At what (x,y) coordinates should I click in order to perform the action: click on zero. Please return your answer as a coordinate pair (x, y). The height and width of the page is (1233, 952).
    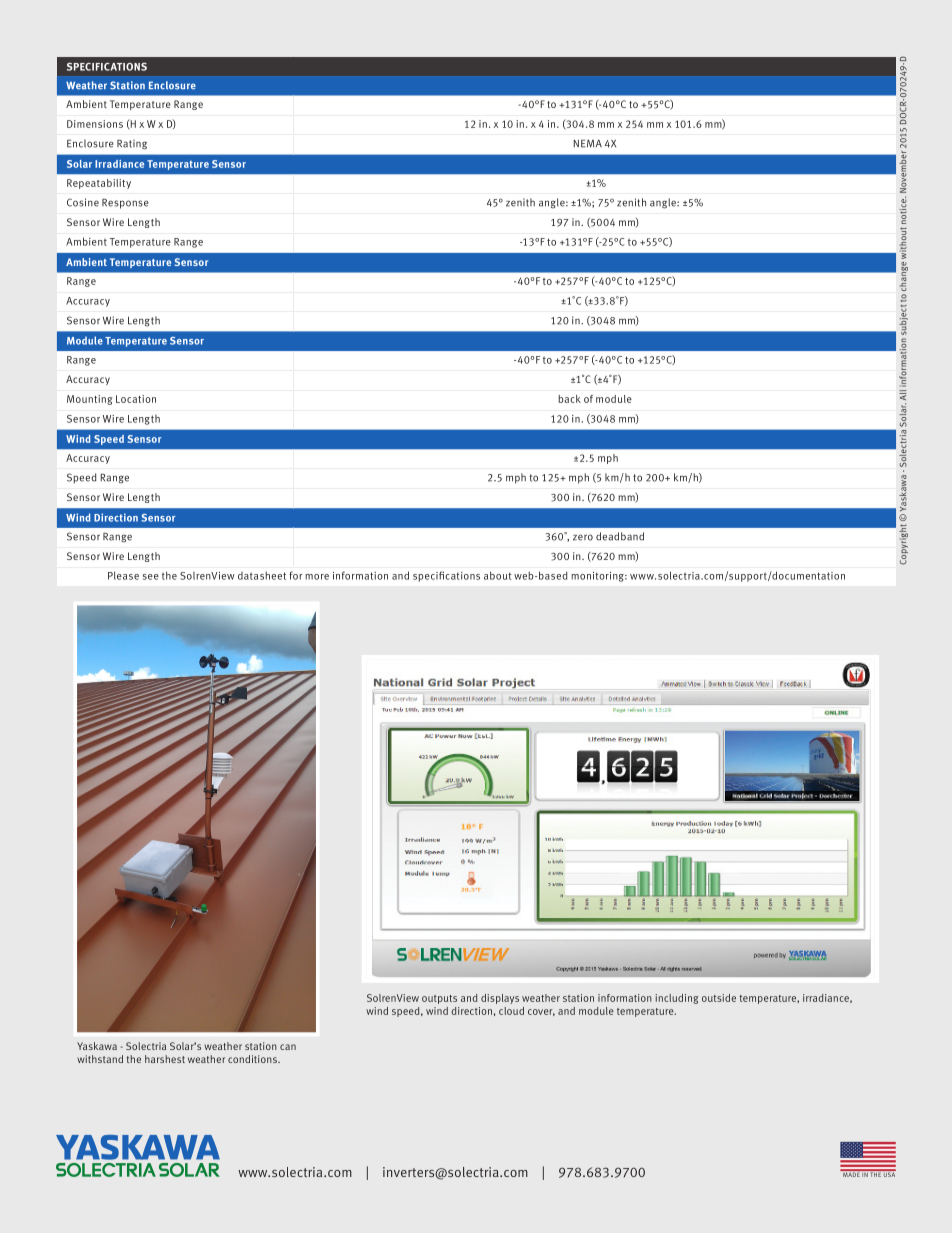
    Looking at the image, I should click on (583, 537).
